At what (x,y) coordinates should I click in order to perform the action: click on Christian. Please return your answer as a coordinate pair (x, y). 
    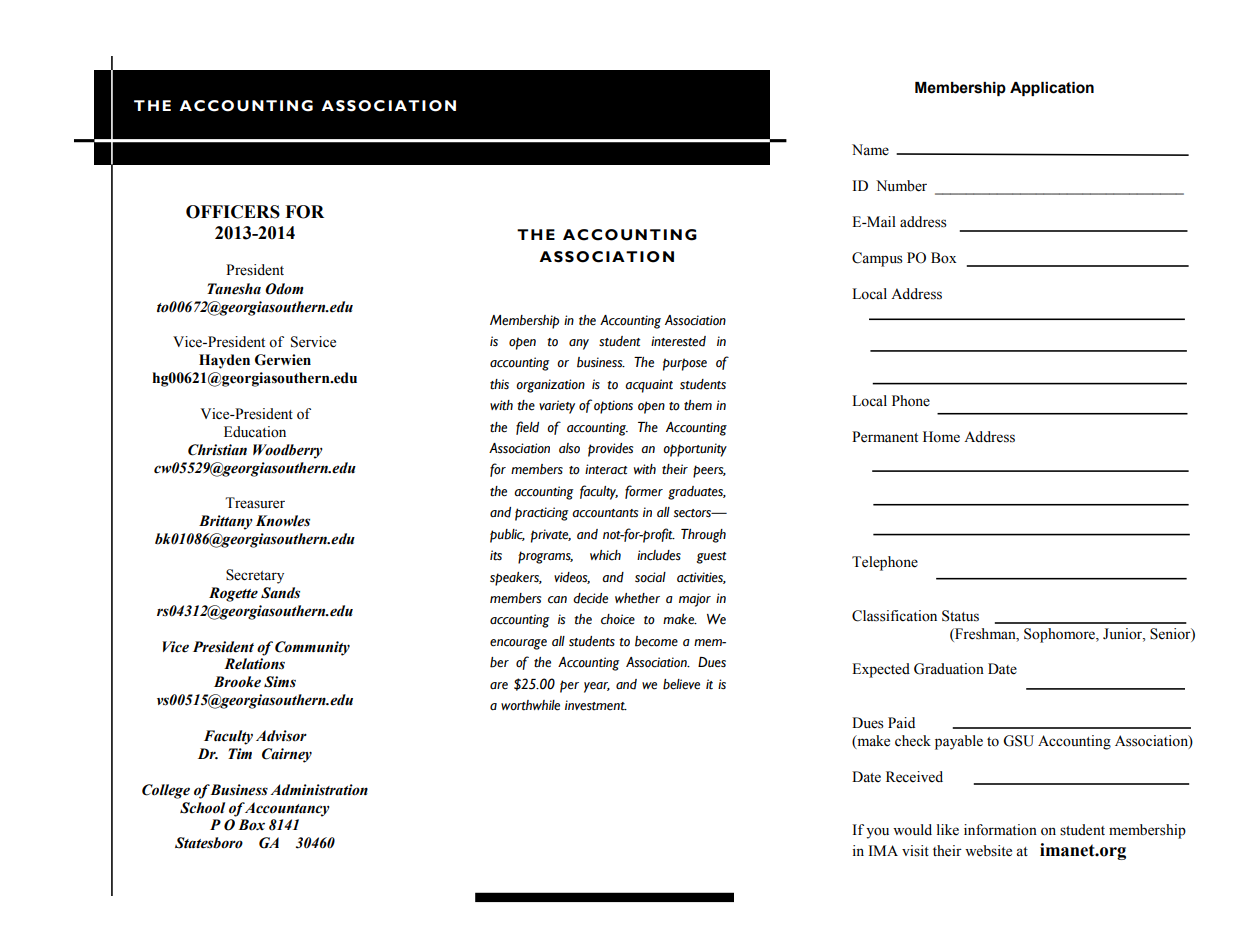
    Looking at the image, I should click on (217, 450).
